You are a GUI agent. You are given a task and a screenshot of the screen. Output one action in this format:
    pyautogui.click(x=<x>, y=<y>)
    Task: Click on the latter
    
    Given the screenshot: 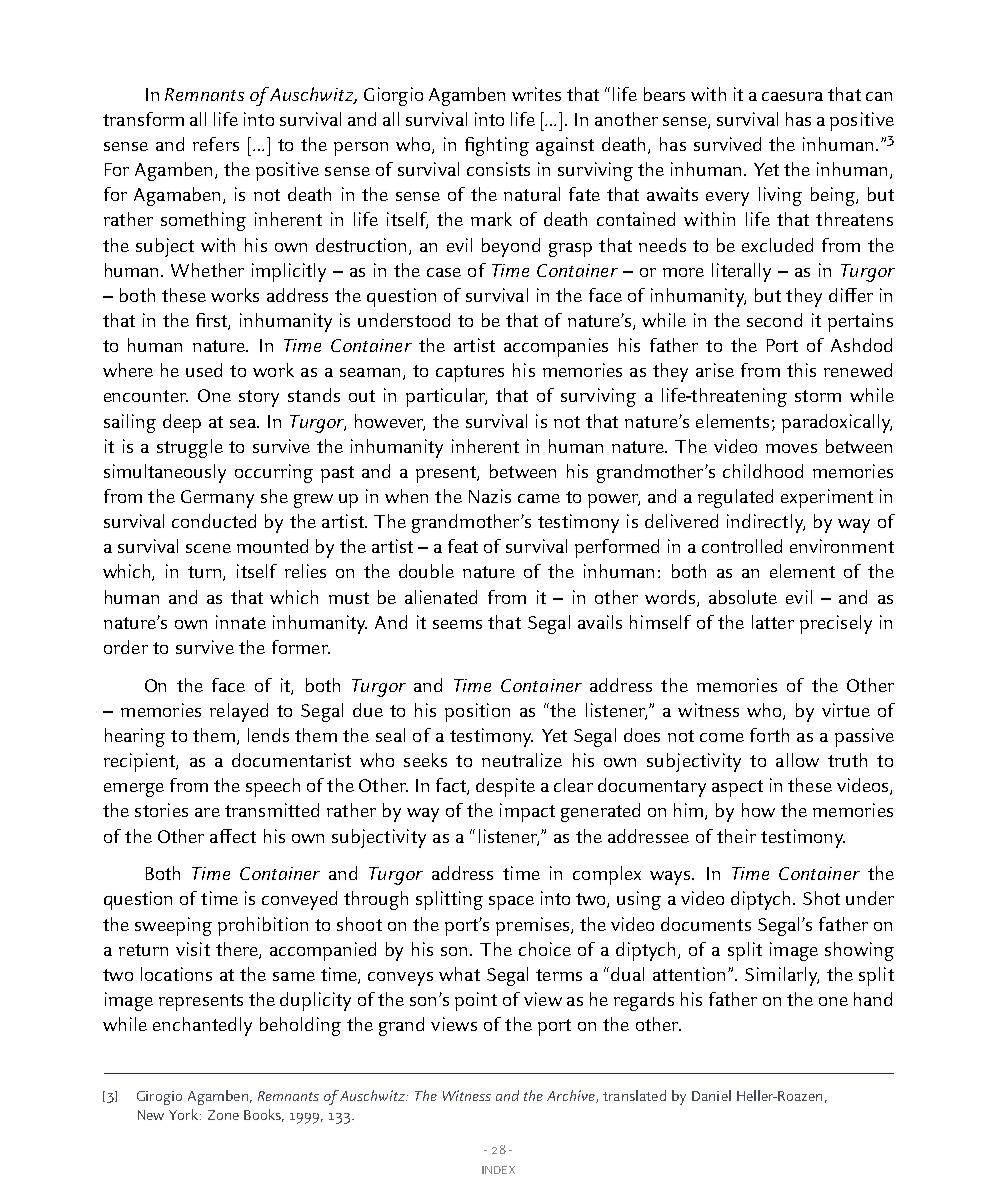 What is the action you would take?
    pyautogui.click(x=773, y=622)
